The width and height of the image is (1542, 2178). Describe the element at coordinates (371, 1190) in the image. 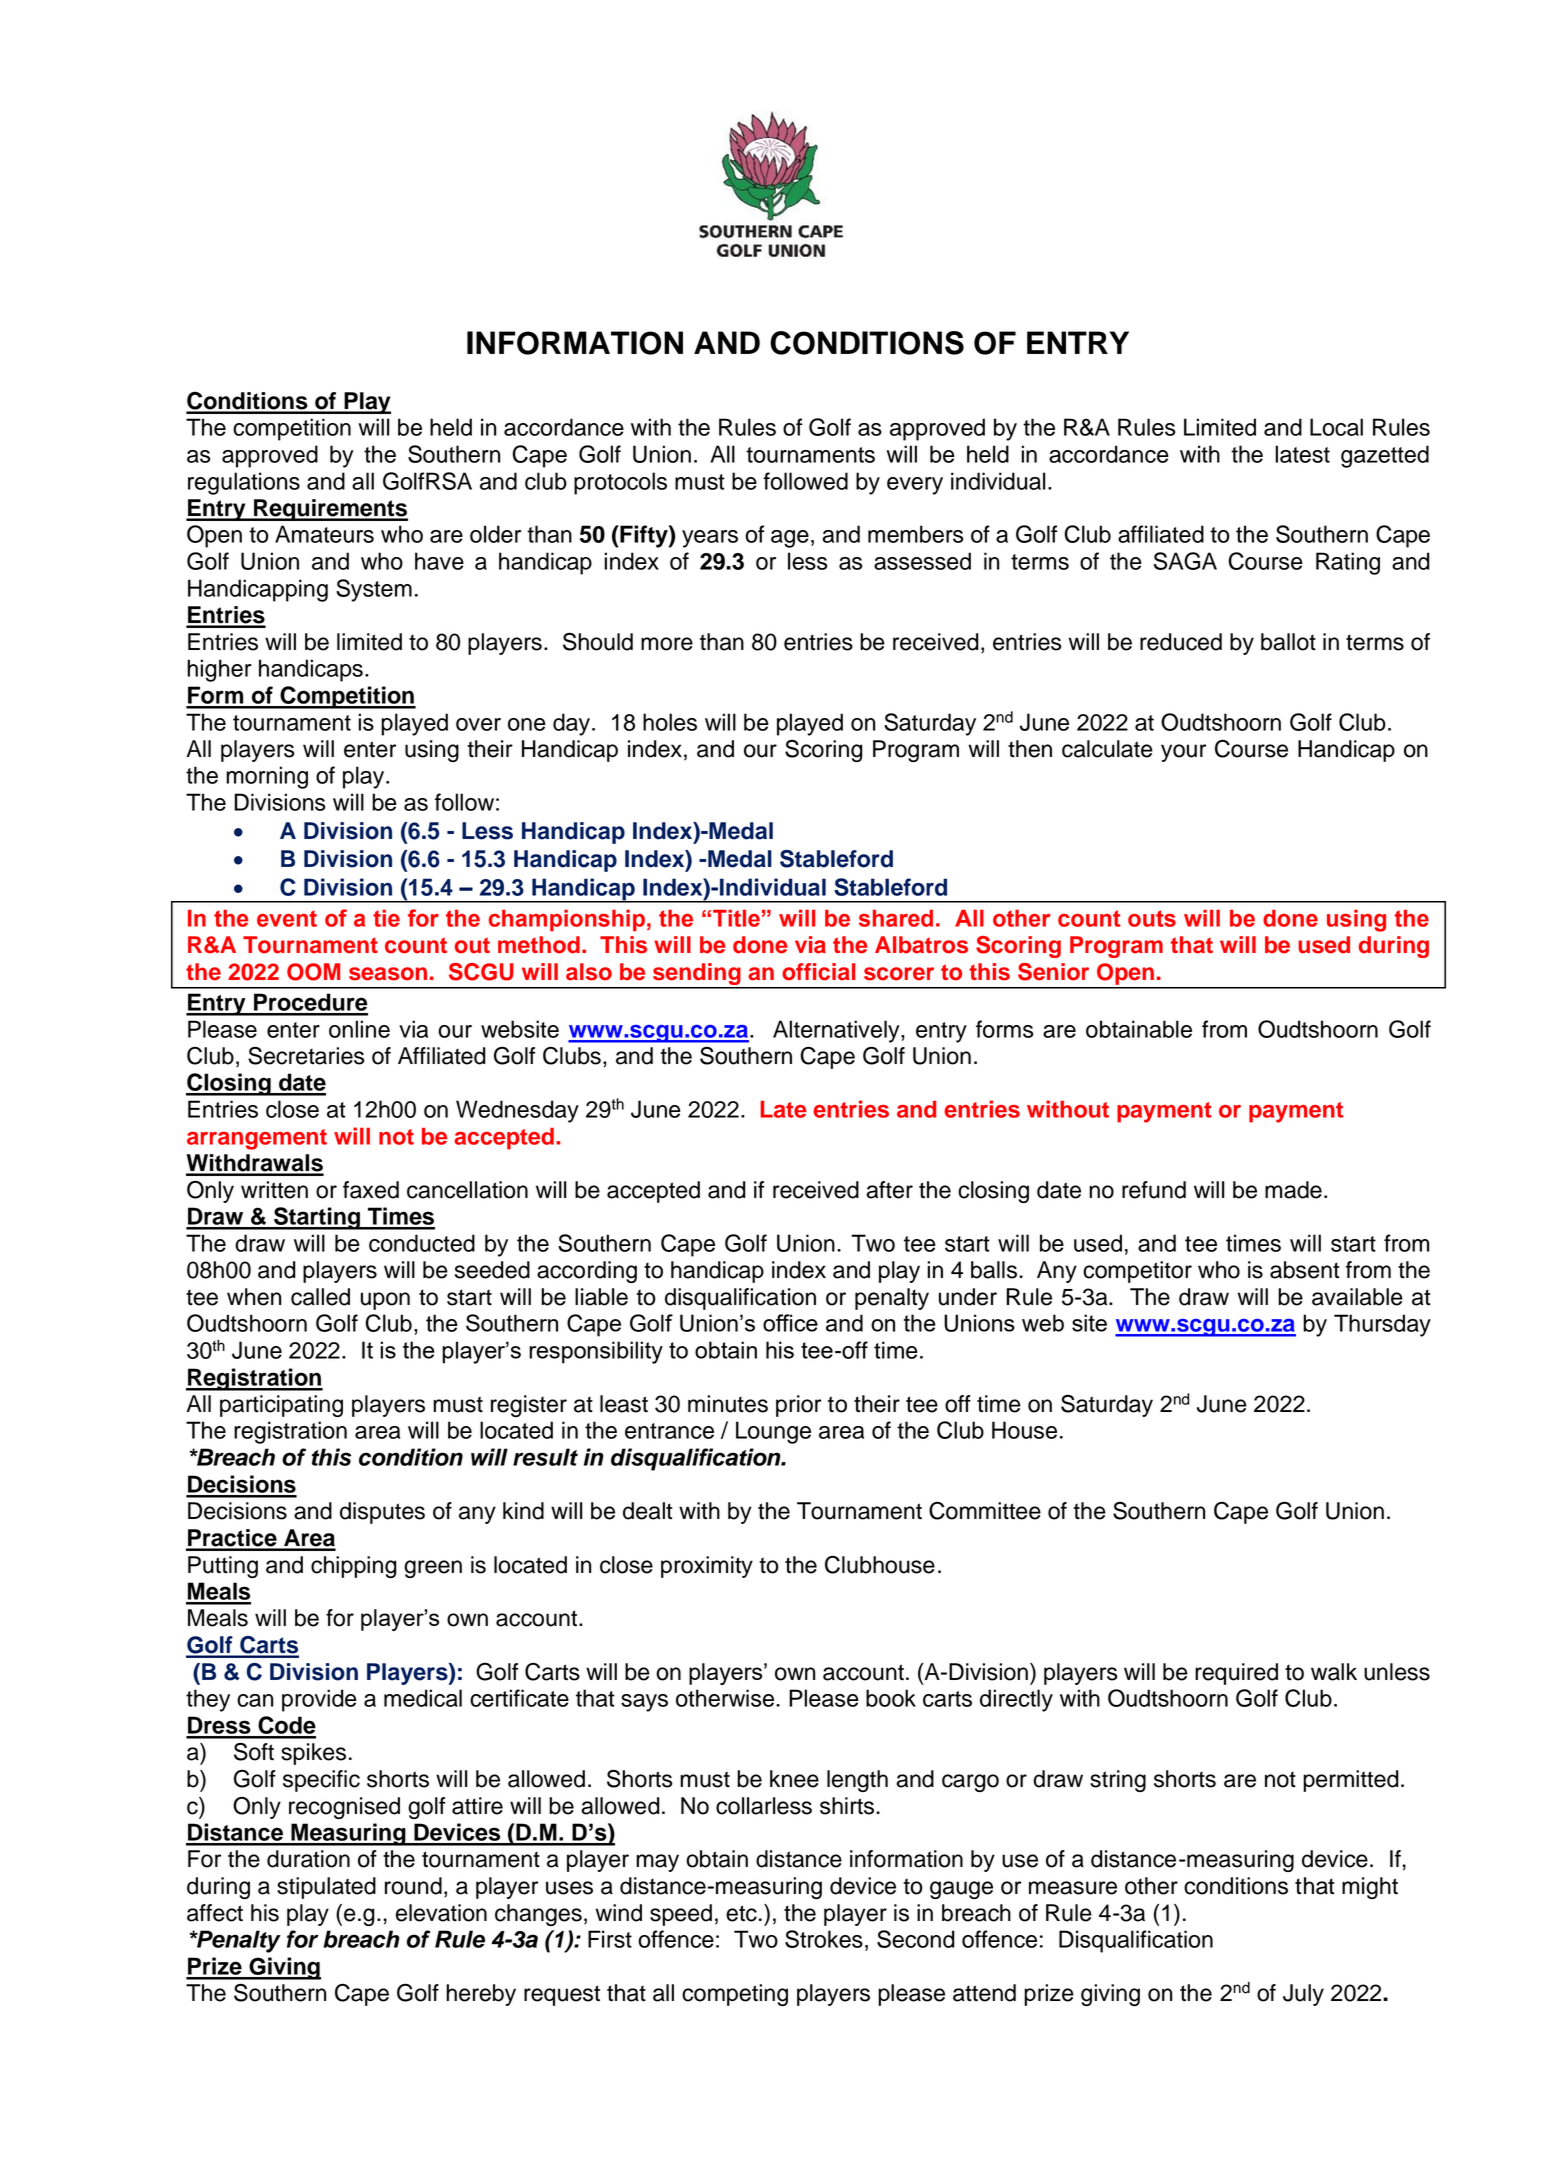

I see `faxed` at that location.
